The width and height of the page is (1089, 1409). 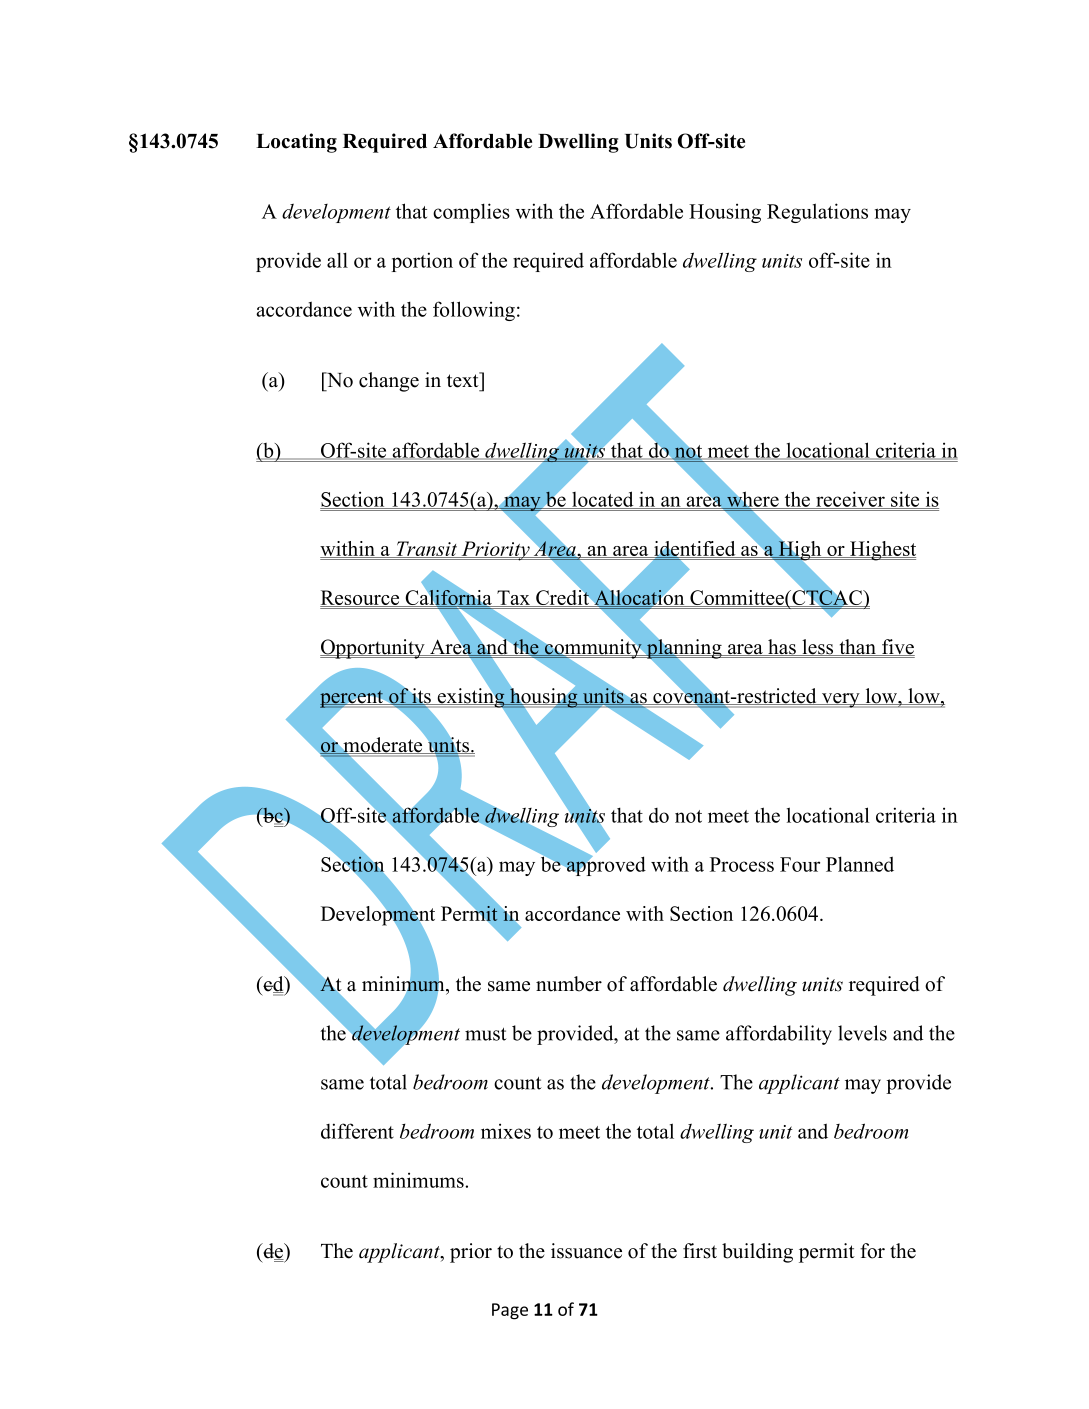 What do you see at coordinates (757, 1253) in the page?
I see `building` at bounding box center [757, 1253].
